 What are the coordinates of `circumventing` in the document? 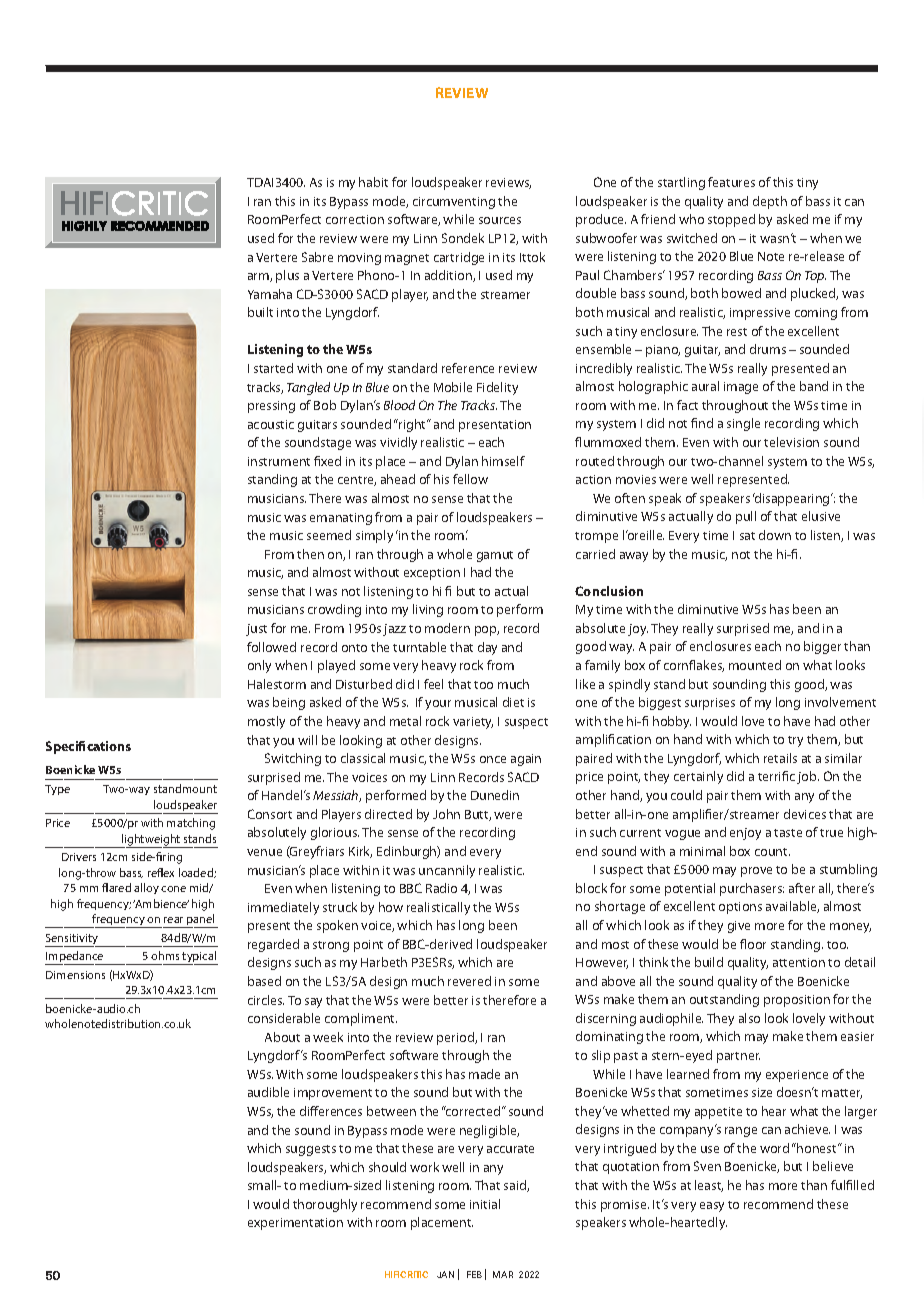 It's located at (454, 203).
